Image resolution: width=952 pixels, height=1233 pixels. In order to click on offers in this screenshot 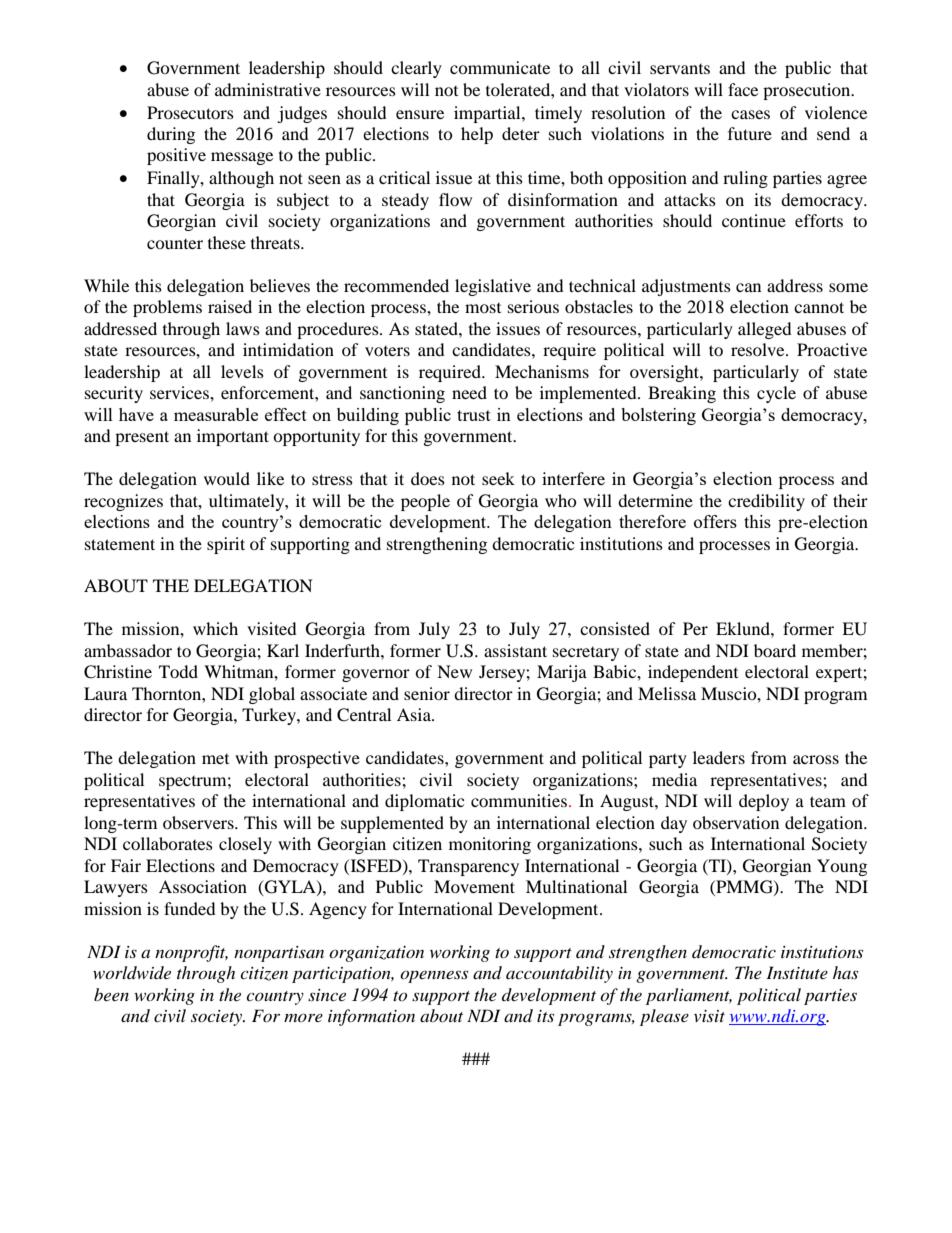, I will do `click(715, 521)`.
